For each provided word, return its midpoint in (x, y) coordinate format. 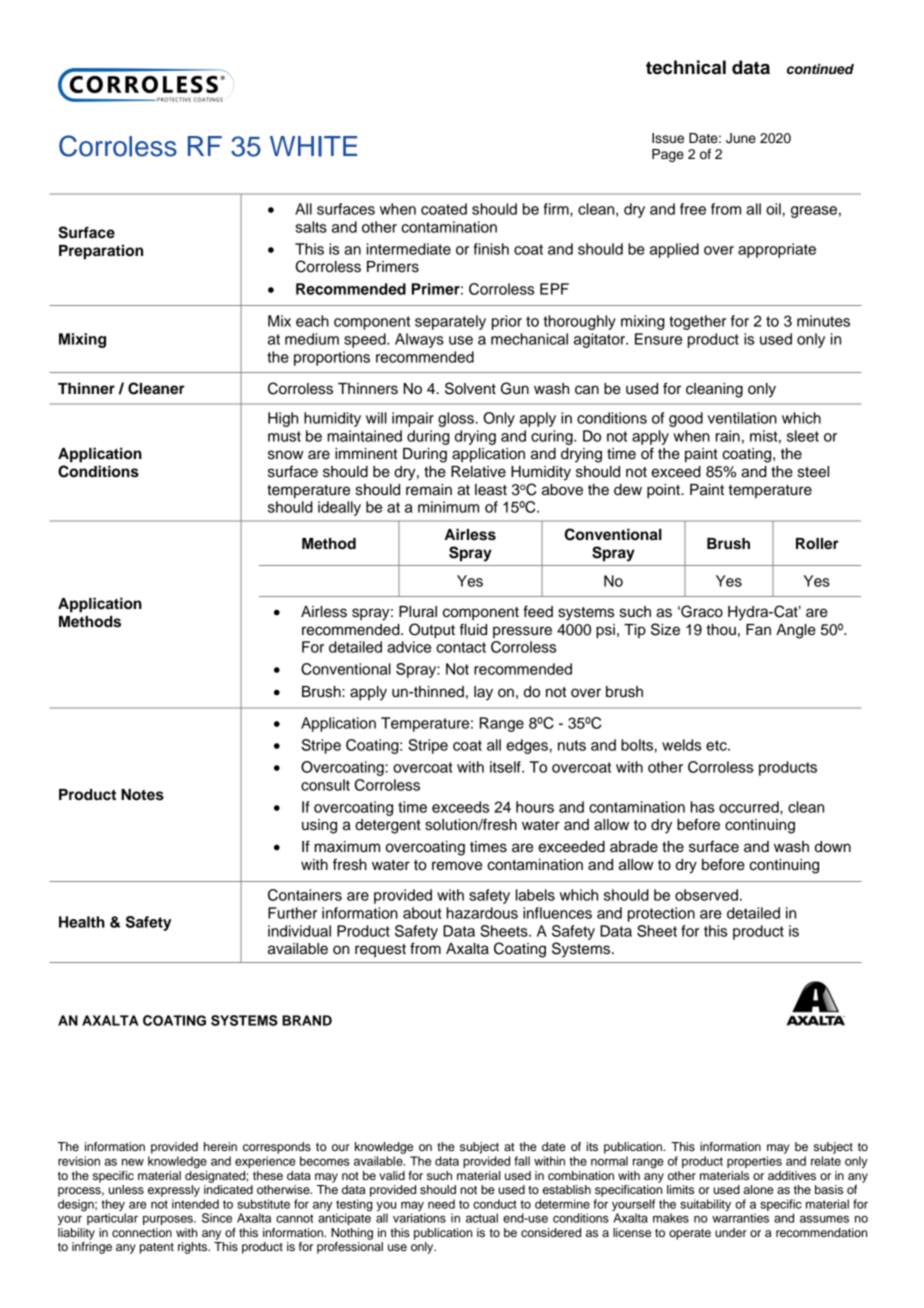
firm (557, 209)
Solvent (470, 388)
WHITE (313, 146)
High (283, 419)
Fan (758, 630)
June (741, 138)
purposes (169, 1220)
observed (706, 895)
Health (82, 922)
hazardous (482, 913)
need (441, 1204)
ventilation (742, 418)
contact (461, 647)
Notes (142, 795)
